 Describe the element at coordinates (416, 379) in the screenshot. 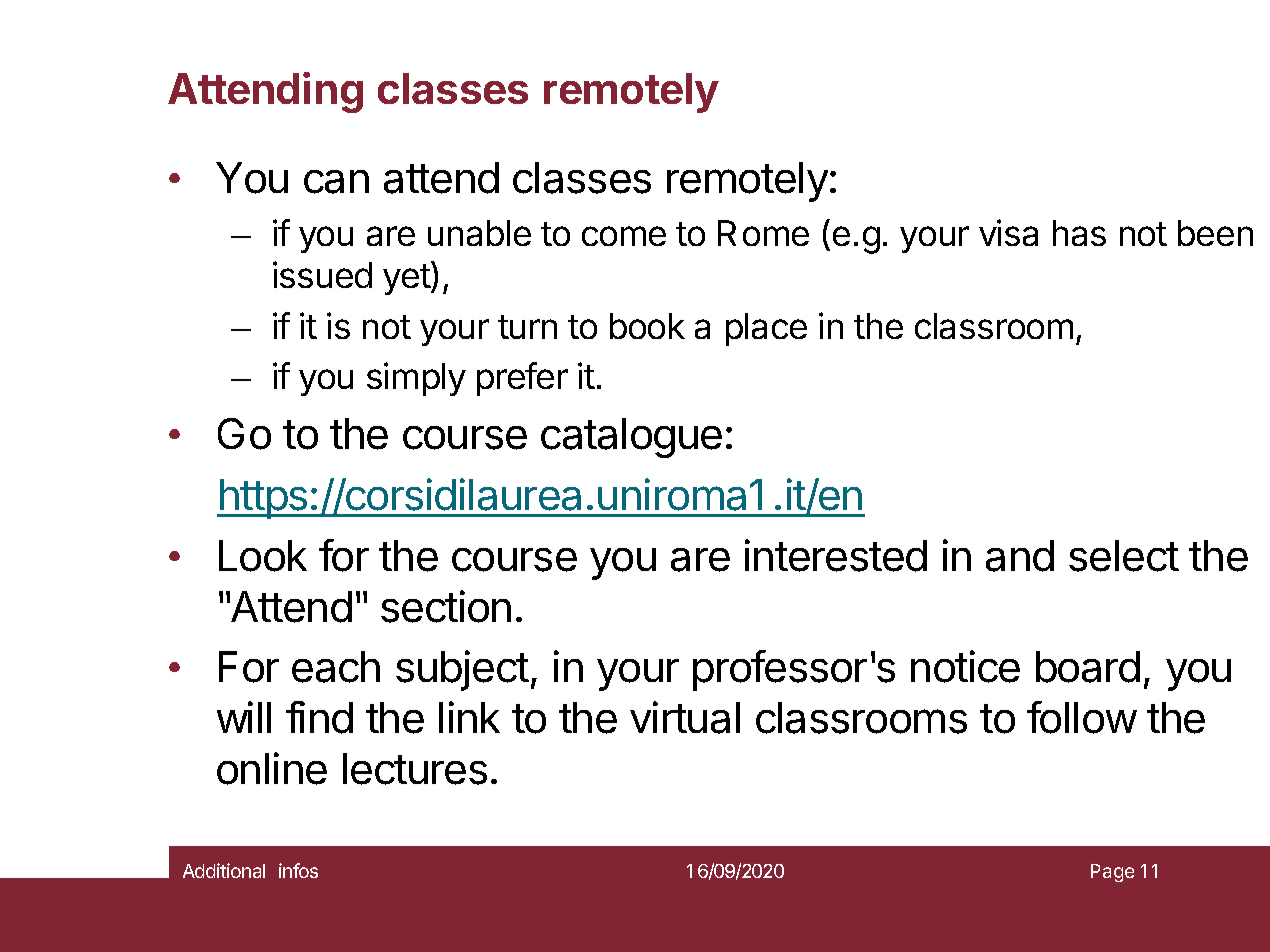

I see `simply` at that location.
